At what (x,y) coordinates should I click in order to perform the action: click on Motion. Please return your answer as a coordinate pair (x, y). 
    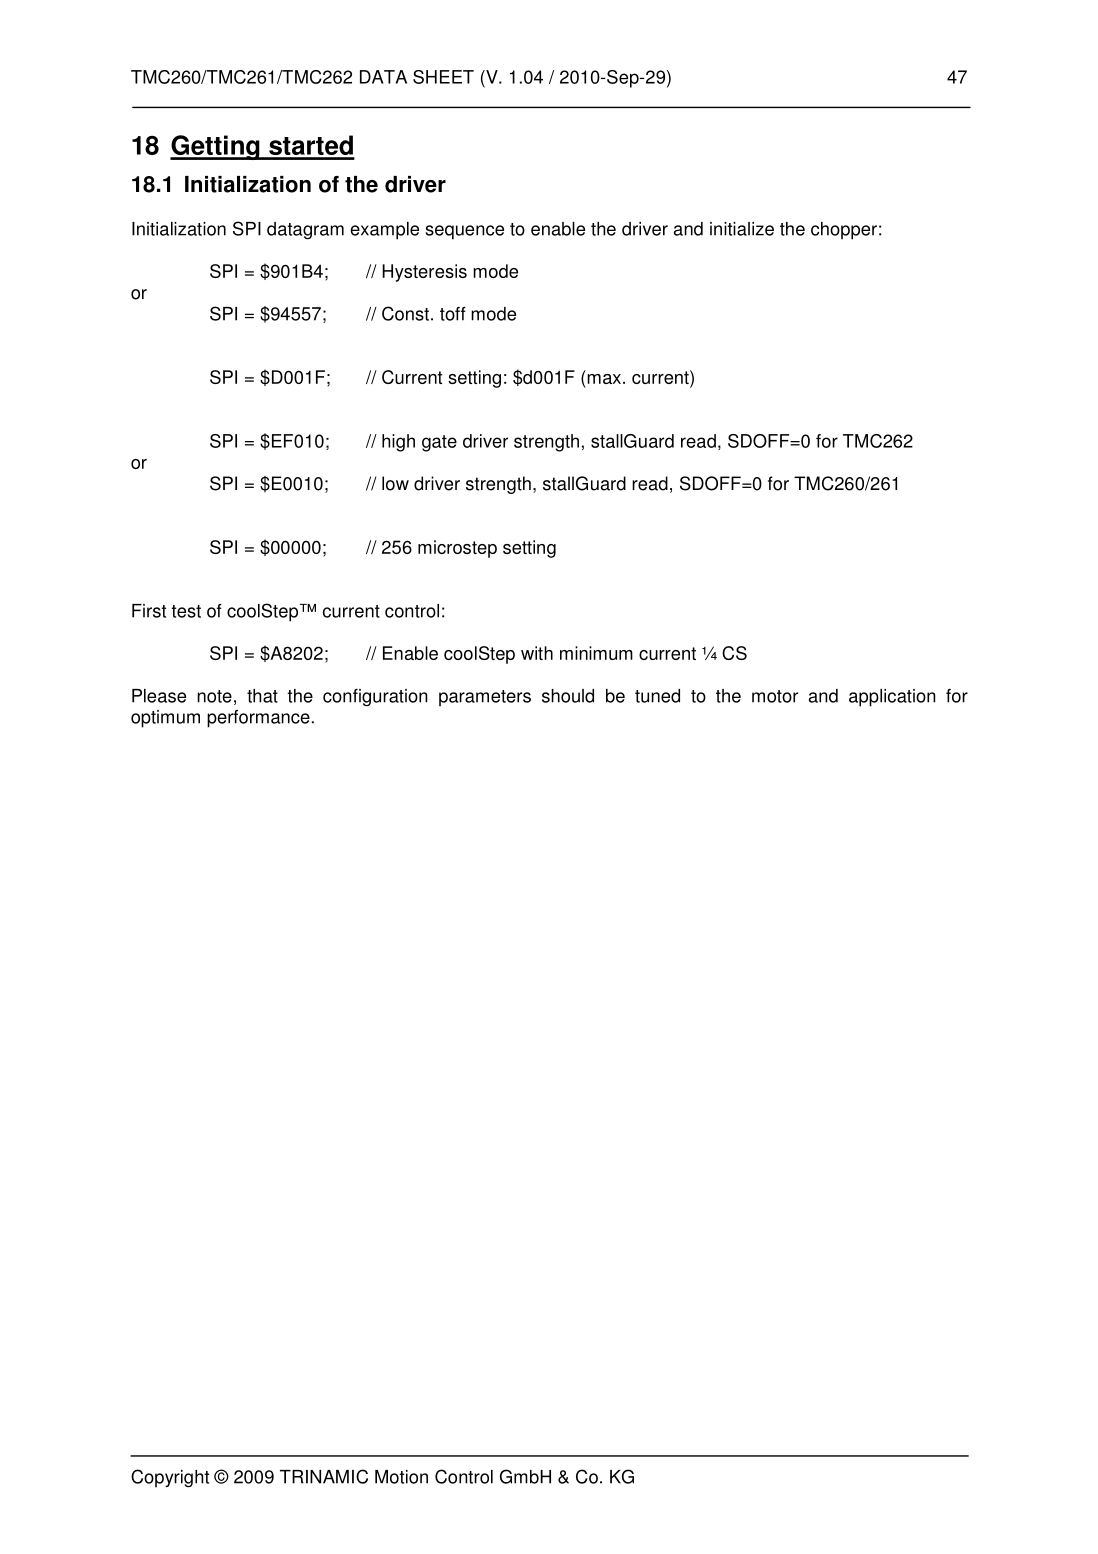
    Looking at the image, I should click on (401, 1477).
